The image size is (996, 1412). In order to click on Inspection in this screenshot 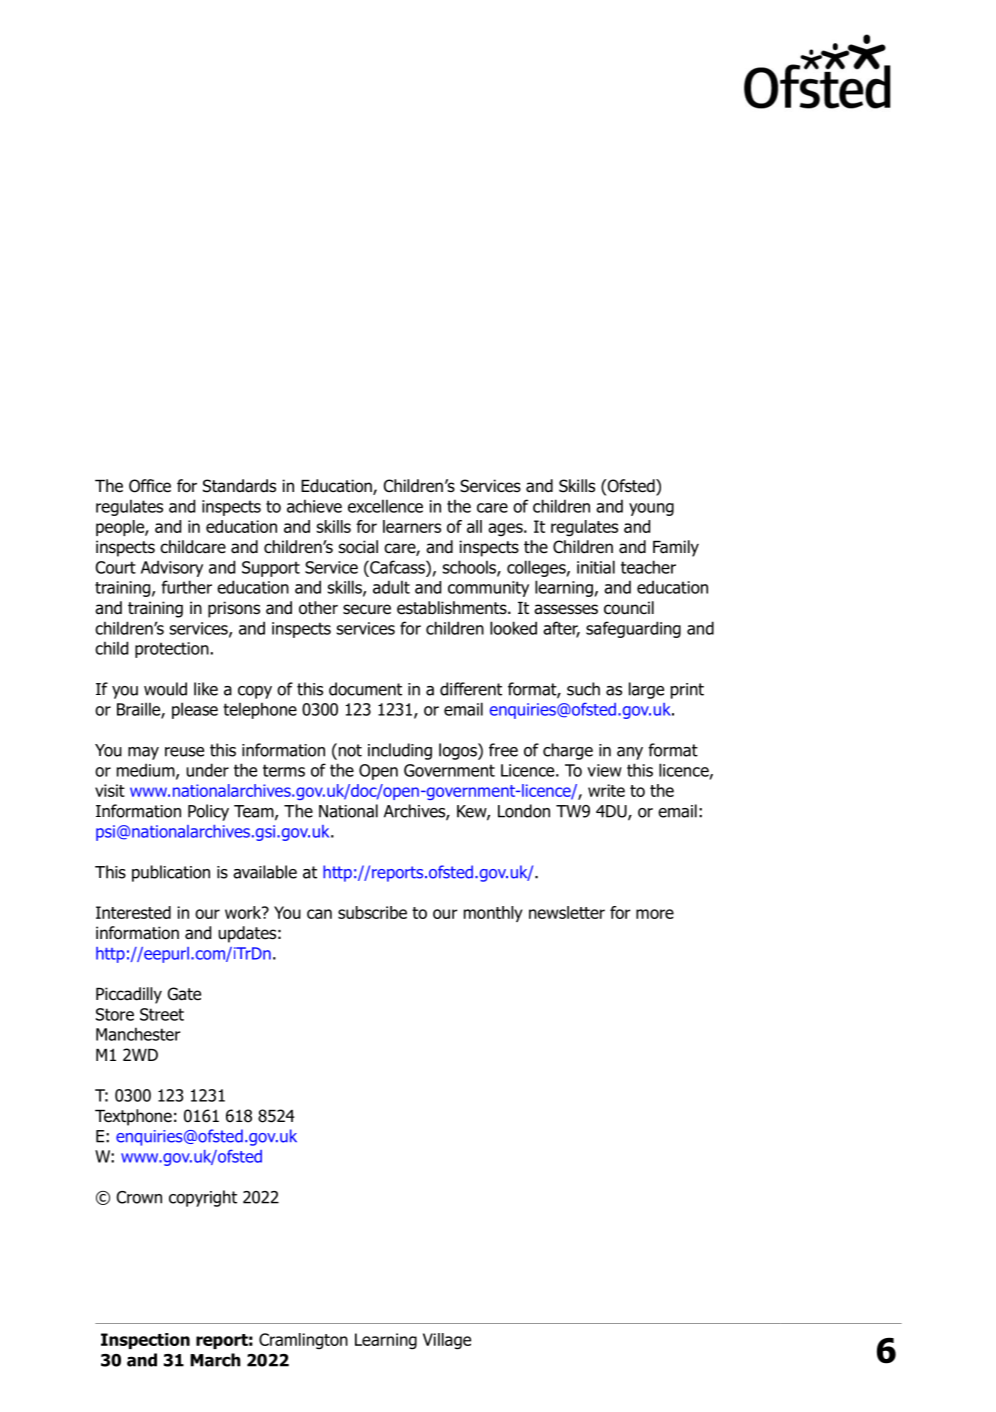, I will do `click(145, 1341)`.
